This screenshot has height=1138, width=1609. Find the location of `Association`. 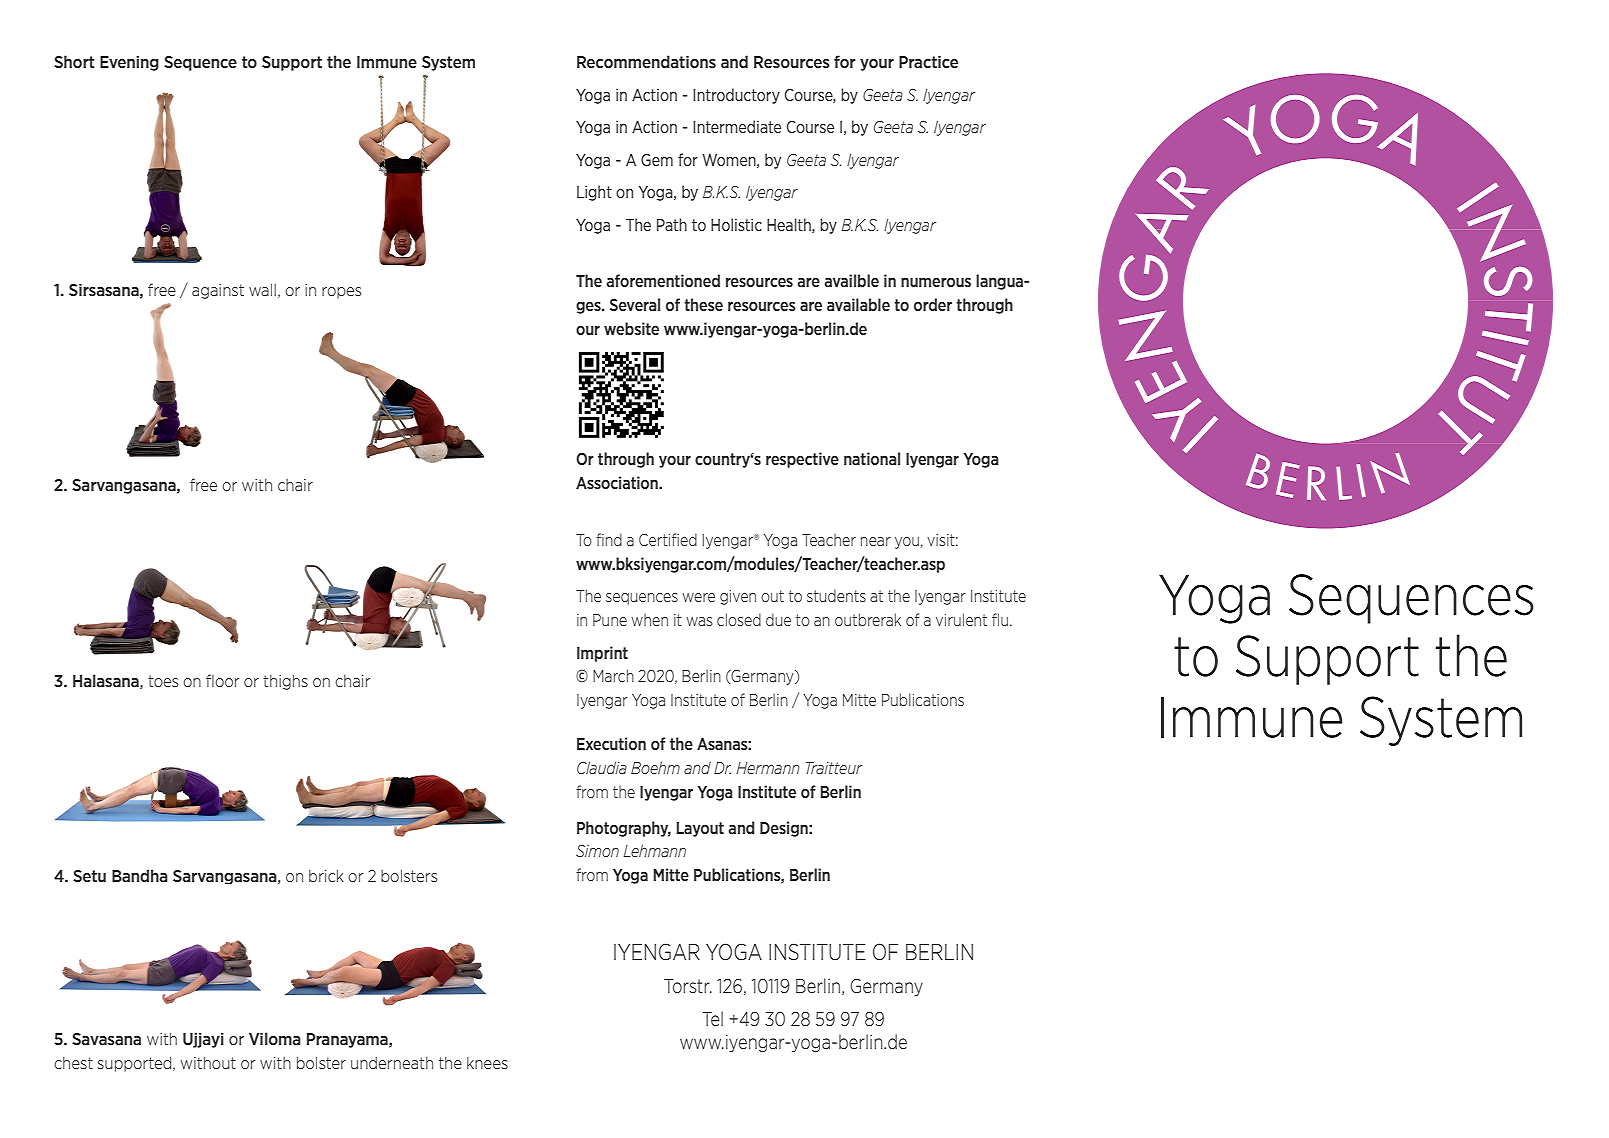

Association is located at coordinates (618, 482).
